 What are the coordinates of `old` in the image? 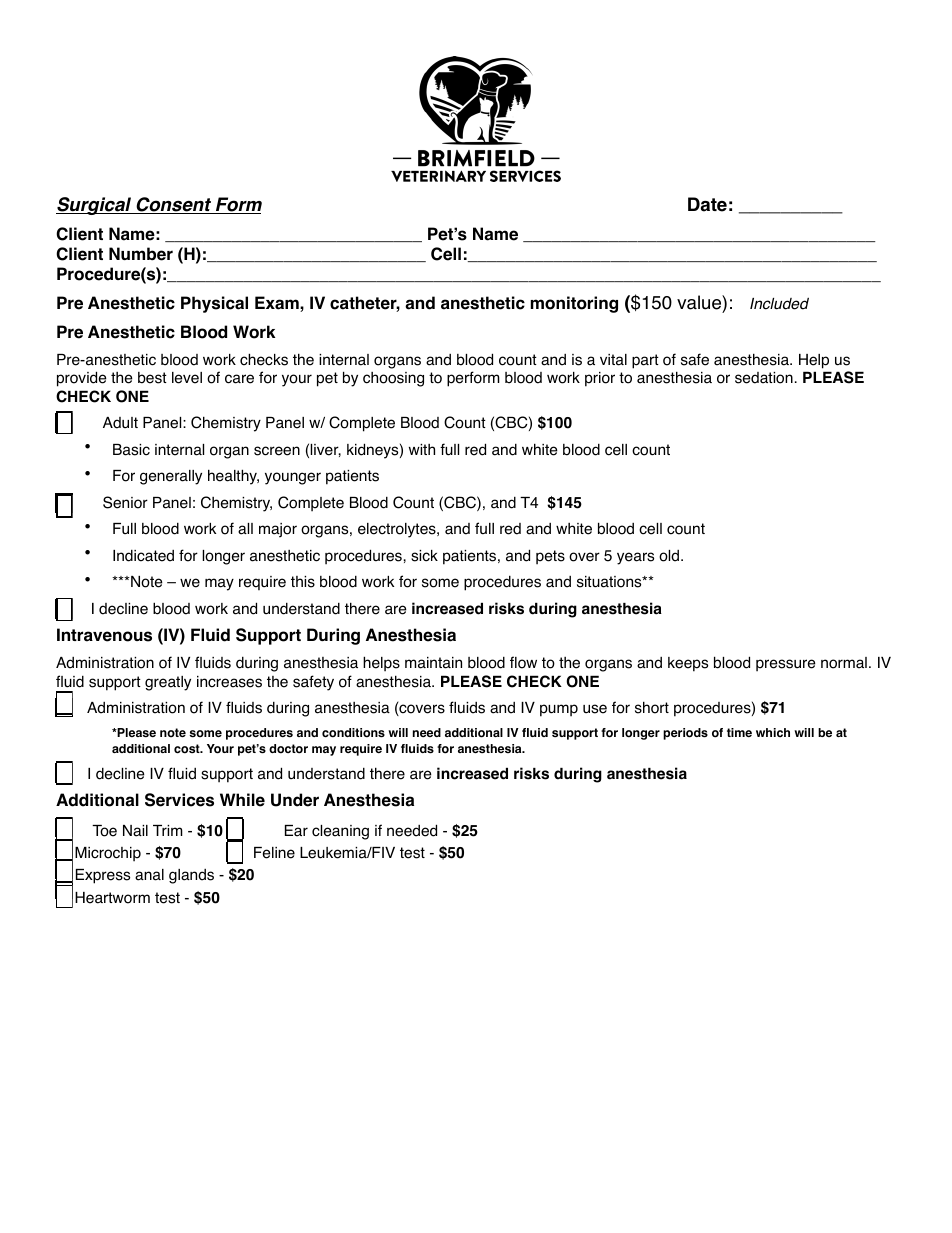 It's located at (670, 556).
